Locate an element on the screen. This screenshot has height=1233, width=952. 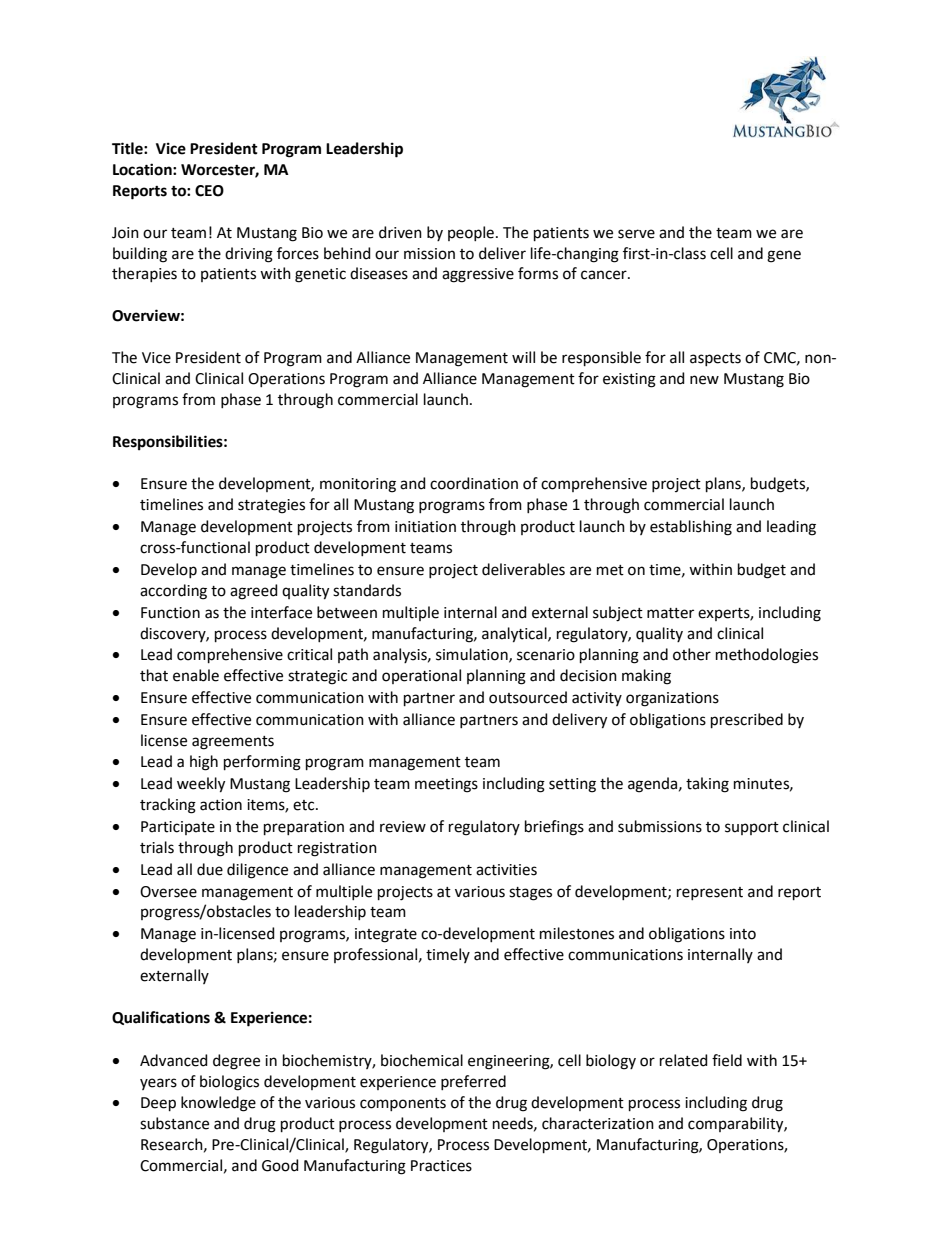
enable is located at coordinates (196, 675).
